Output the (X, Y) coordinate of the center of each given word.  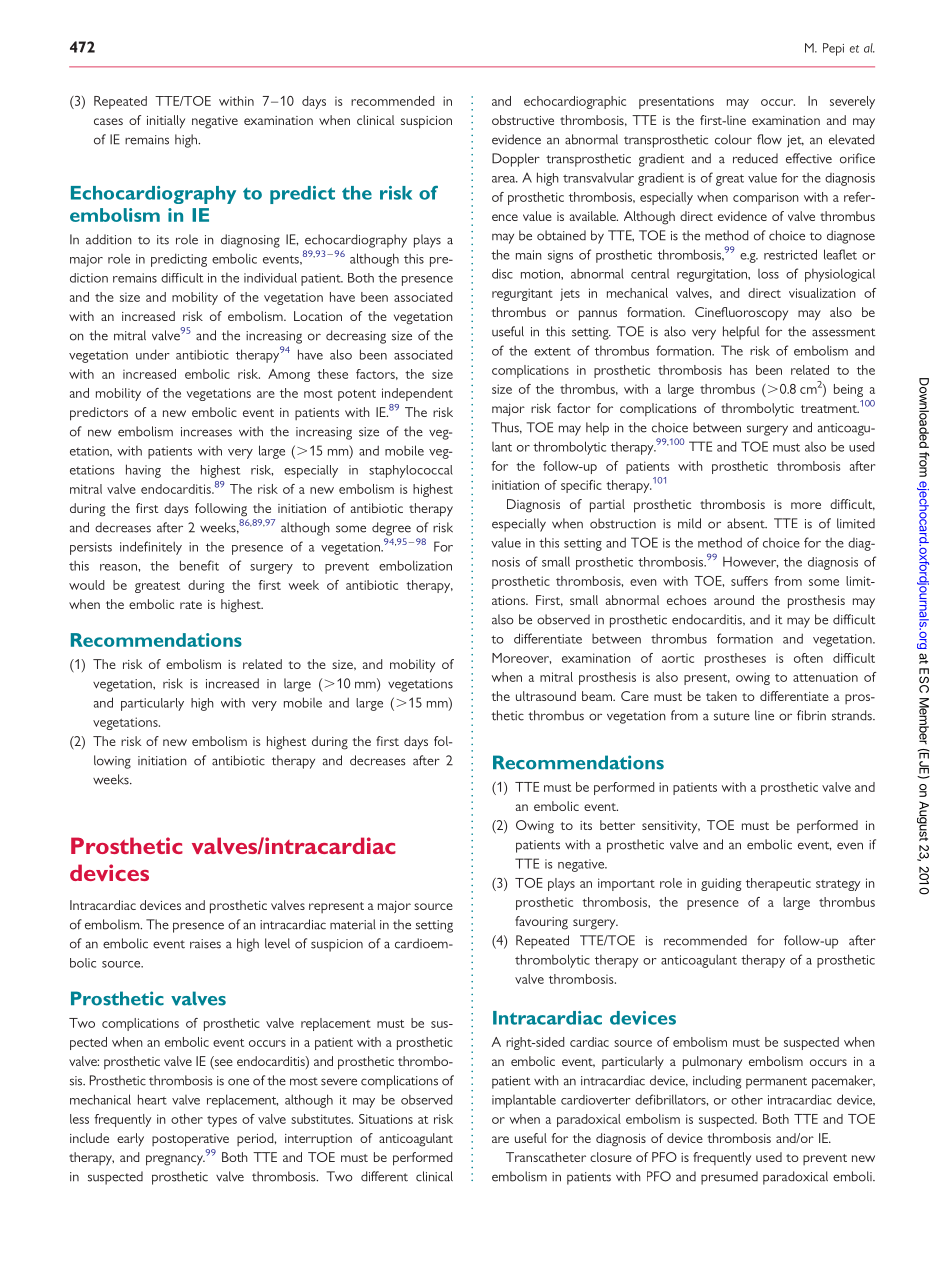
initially (166, 122)
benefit (199, 565)
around (734, 600)
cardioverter (596, 1100)
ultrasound (546, 696)
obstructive (523, 120)
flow (769, 139)
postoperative (190, 1140)
